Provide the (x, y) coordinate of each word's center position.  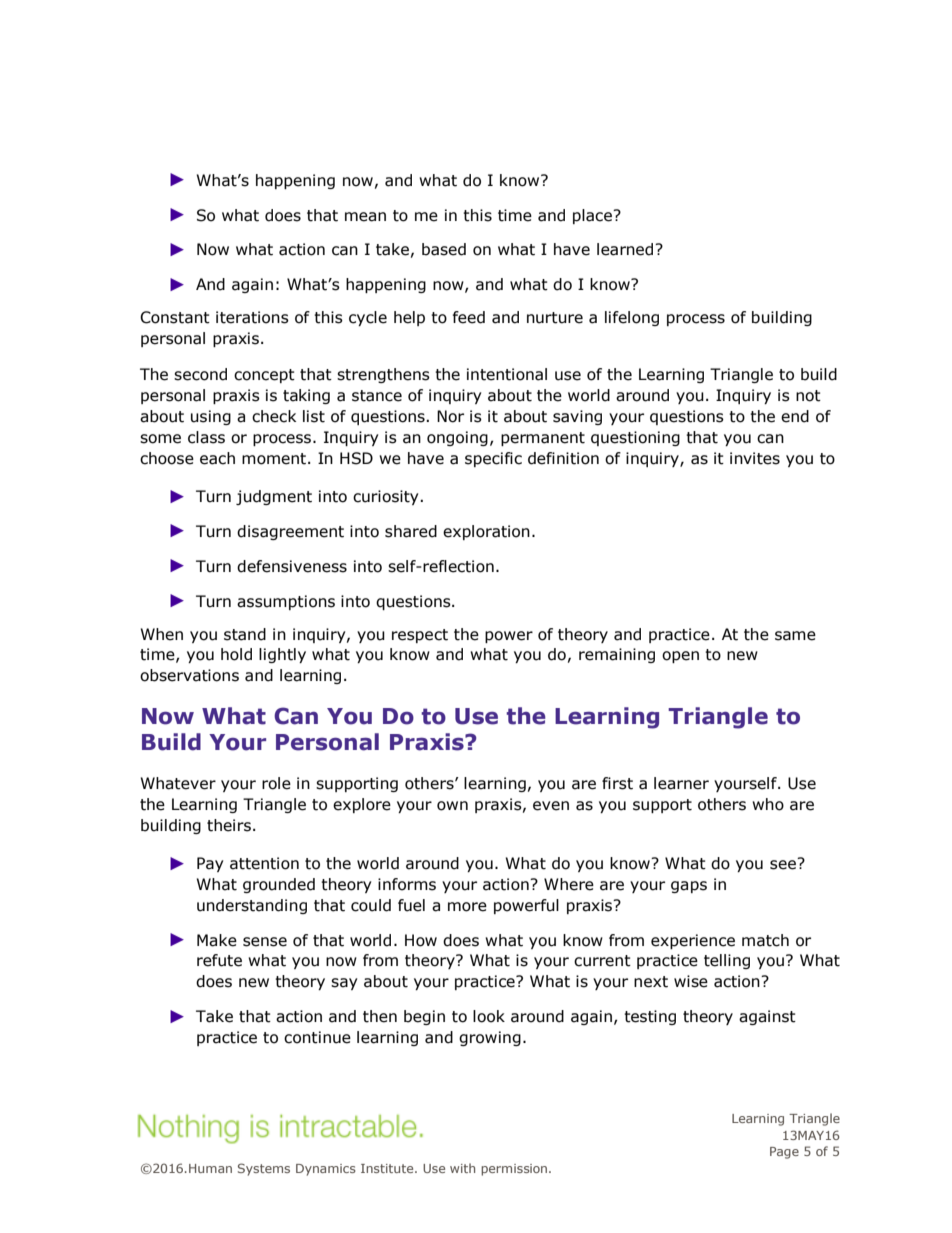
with (462, 1168)
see (784, 864)
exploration (486, 532)
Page (784, 1153)
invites (755, 458)
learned (626, 249)
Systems (264, 1169)
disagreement (290, 532)
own (452, 806)
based (444, 249)
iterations (252, 317)
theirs (229, 825)
